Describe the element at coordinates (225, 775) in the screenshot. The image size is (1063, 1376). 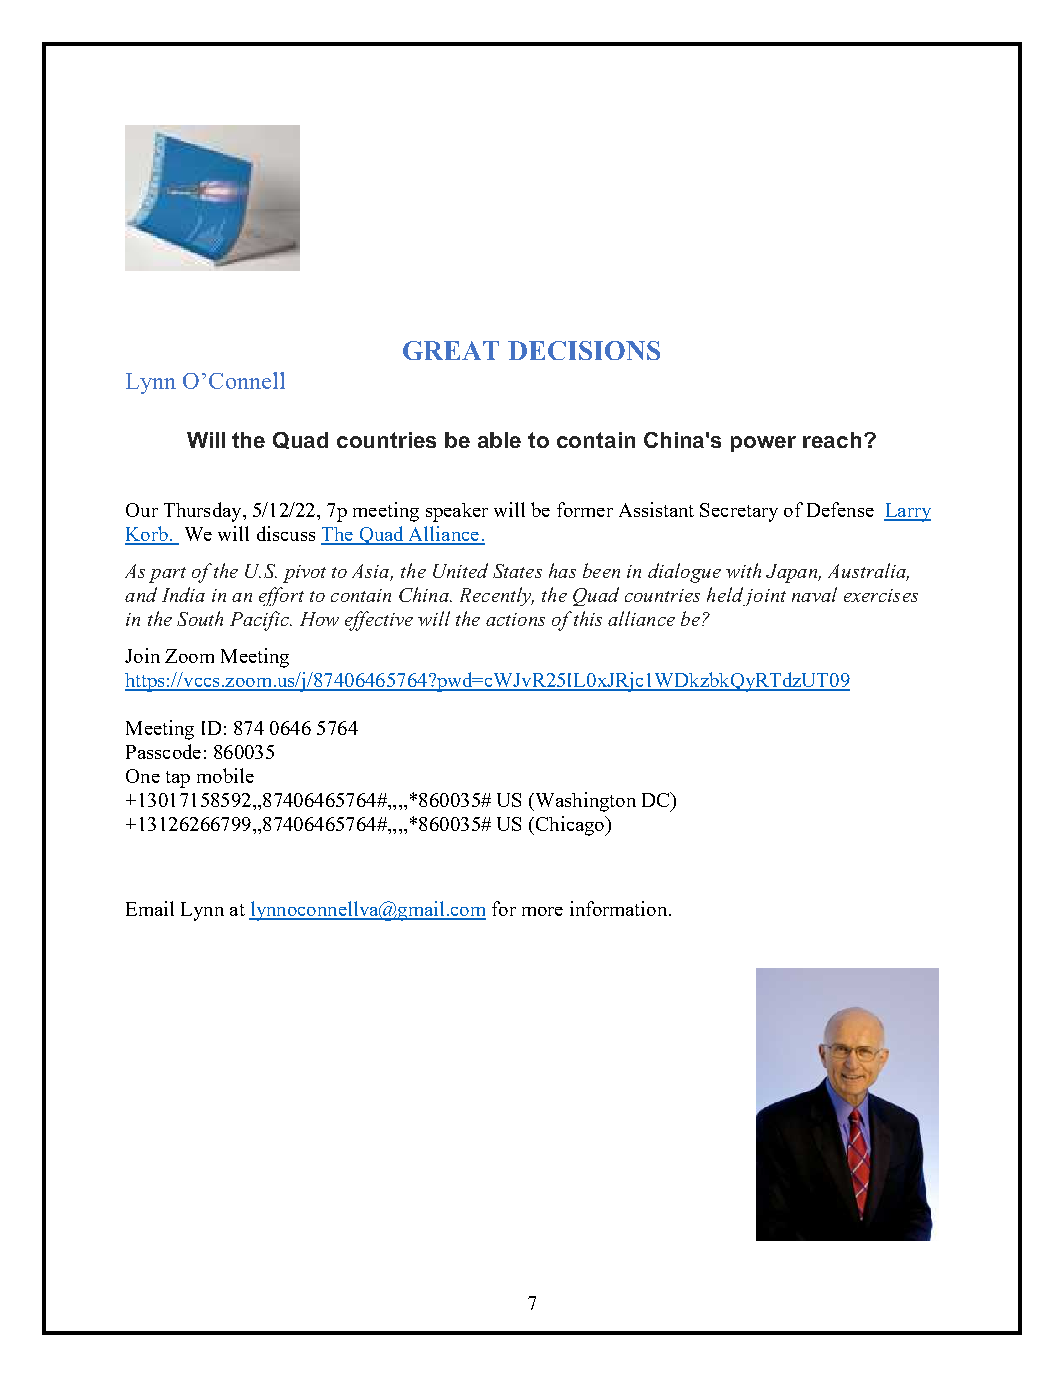
I see `mobile` at that location.
